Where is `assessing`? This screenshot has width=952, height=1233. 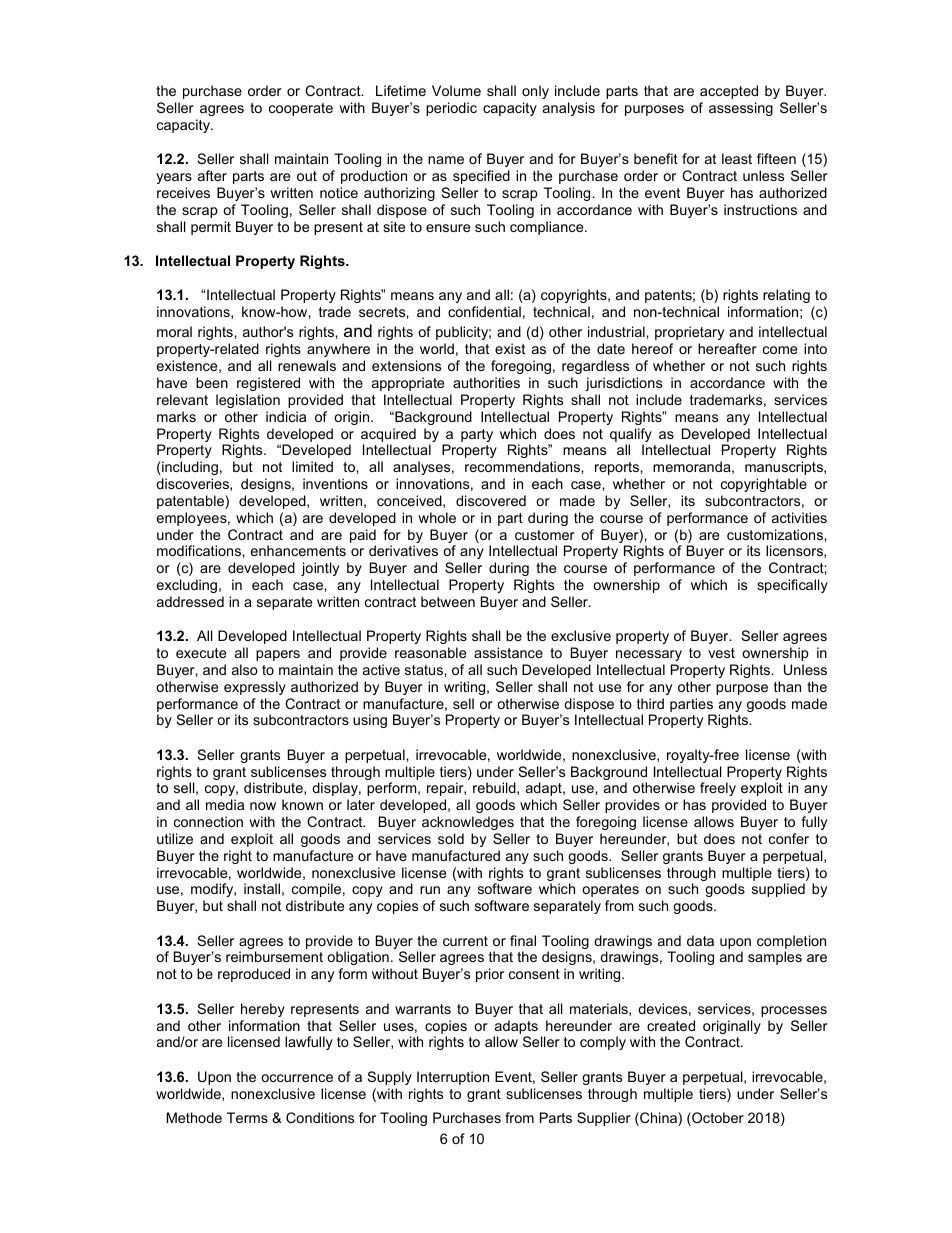 assessing is located at coordinates (741, 109).
